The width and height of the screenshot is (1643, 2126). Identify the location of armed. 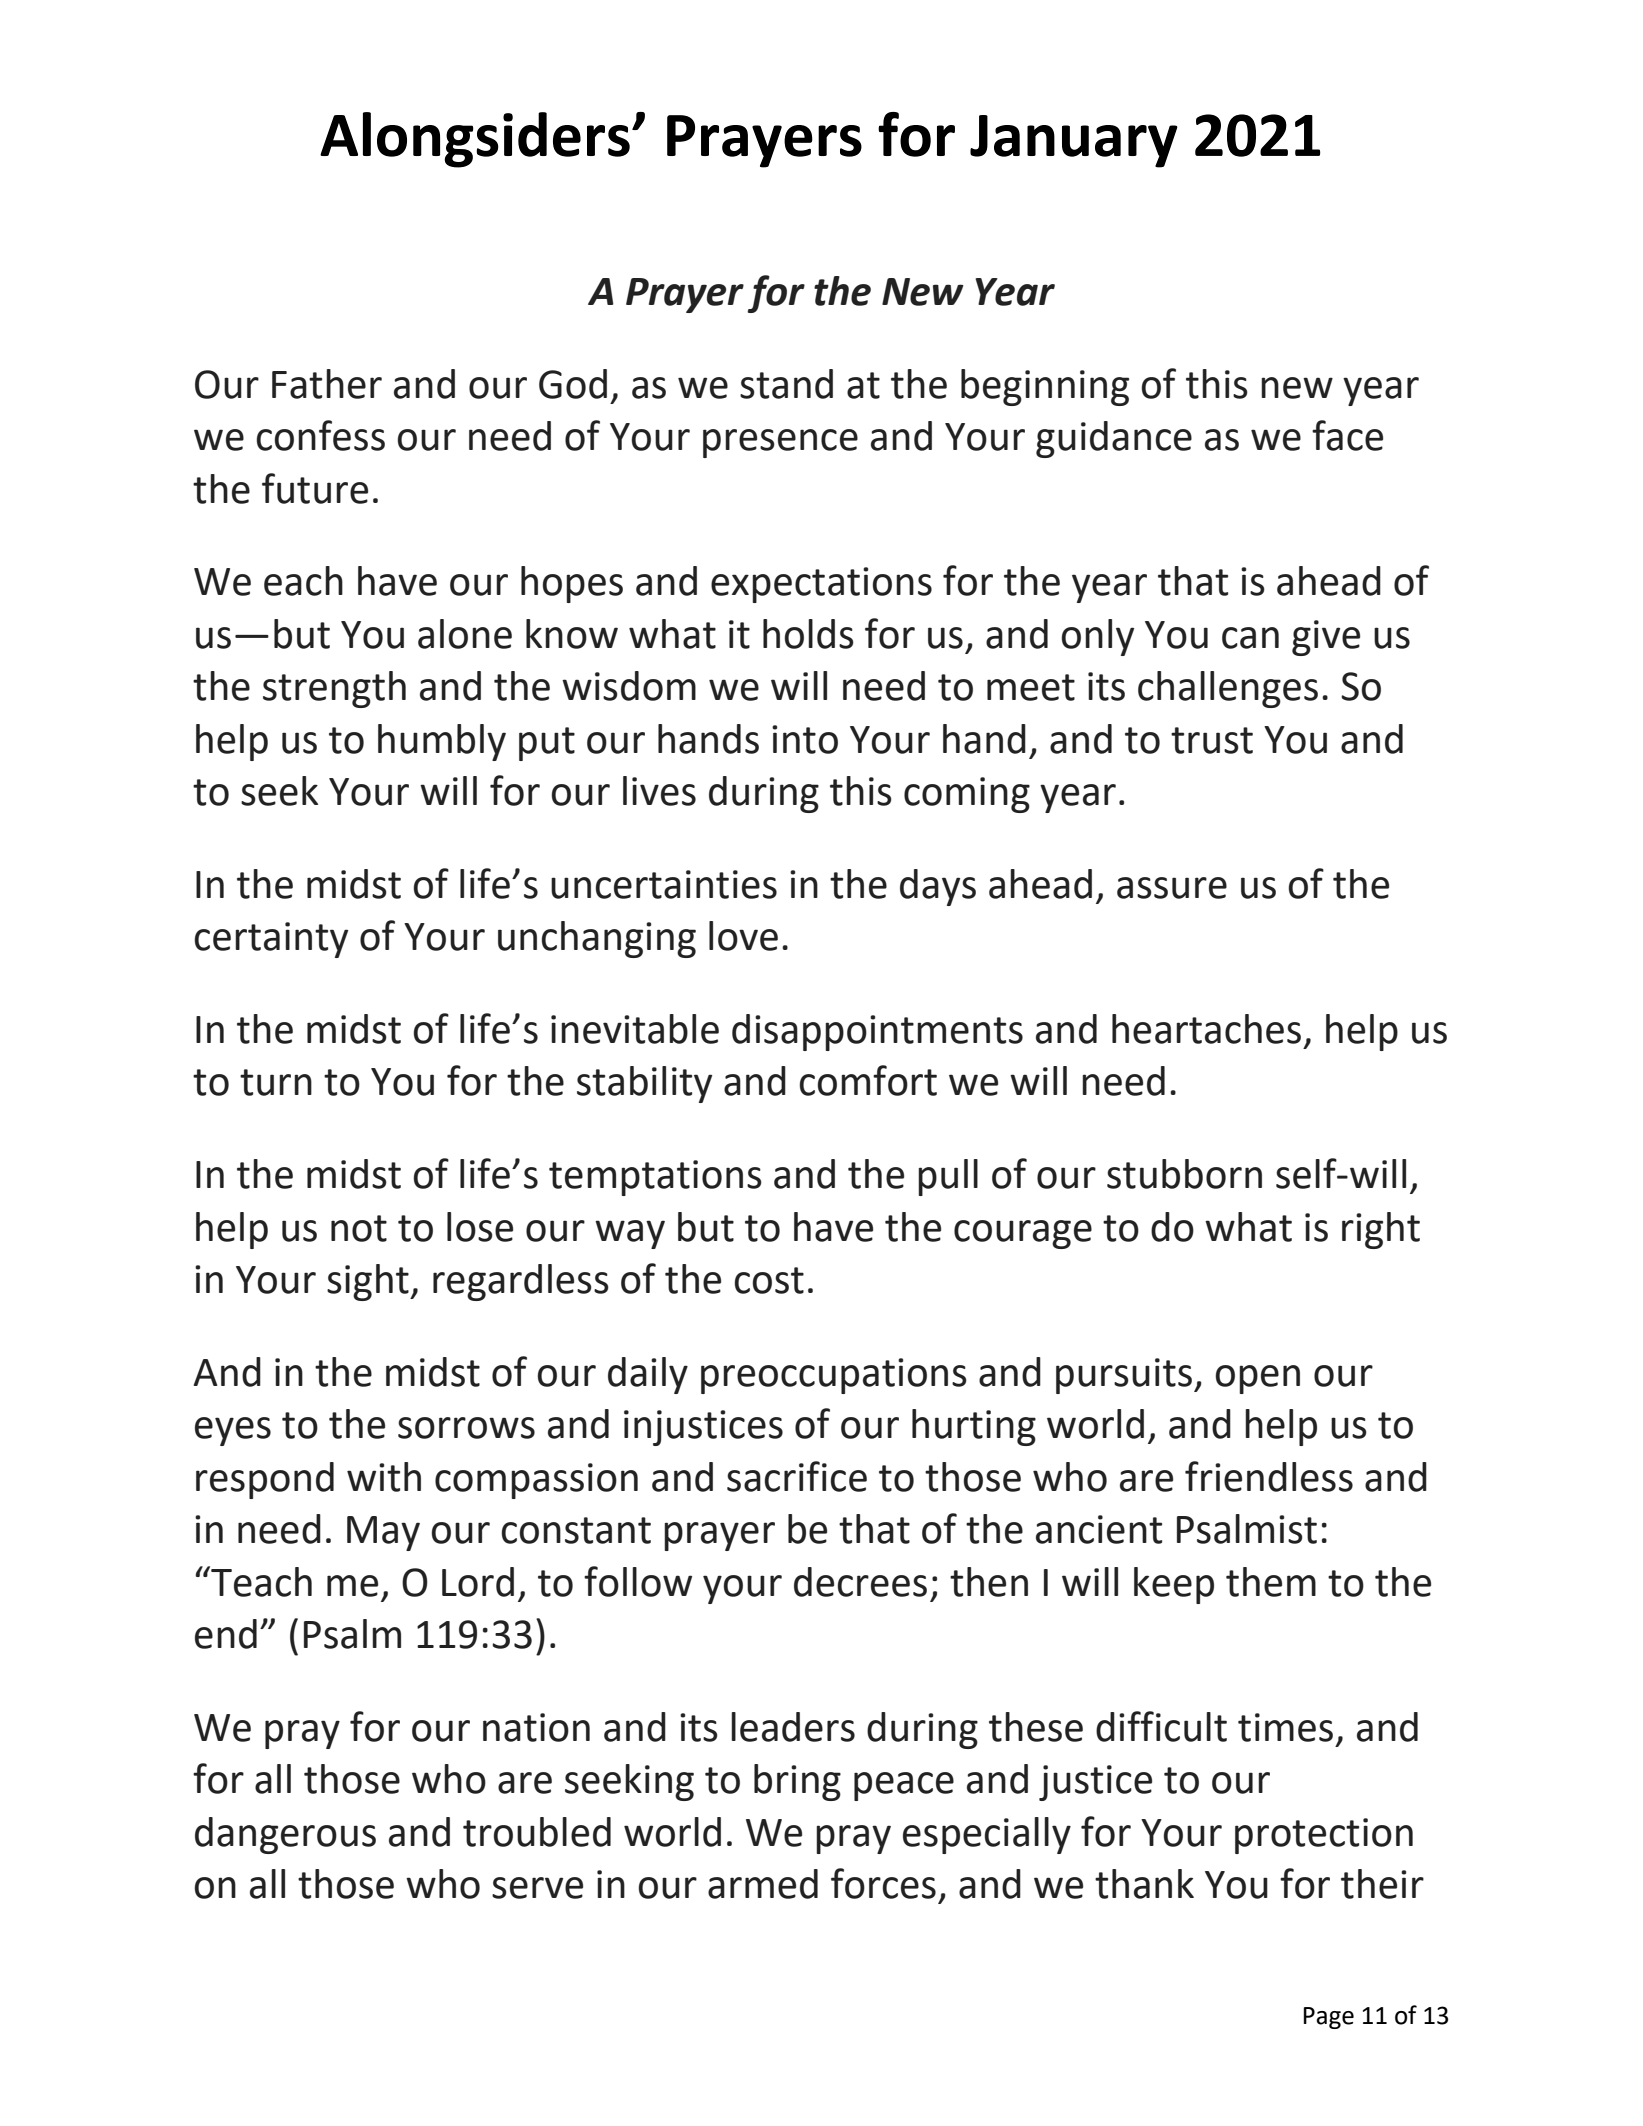
(763, 1884).
